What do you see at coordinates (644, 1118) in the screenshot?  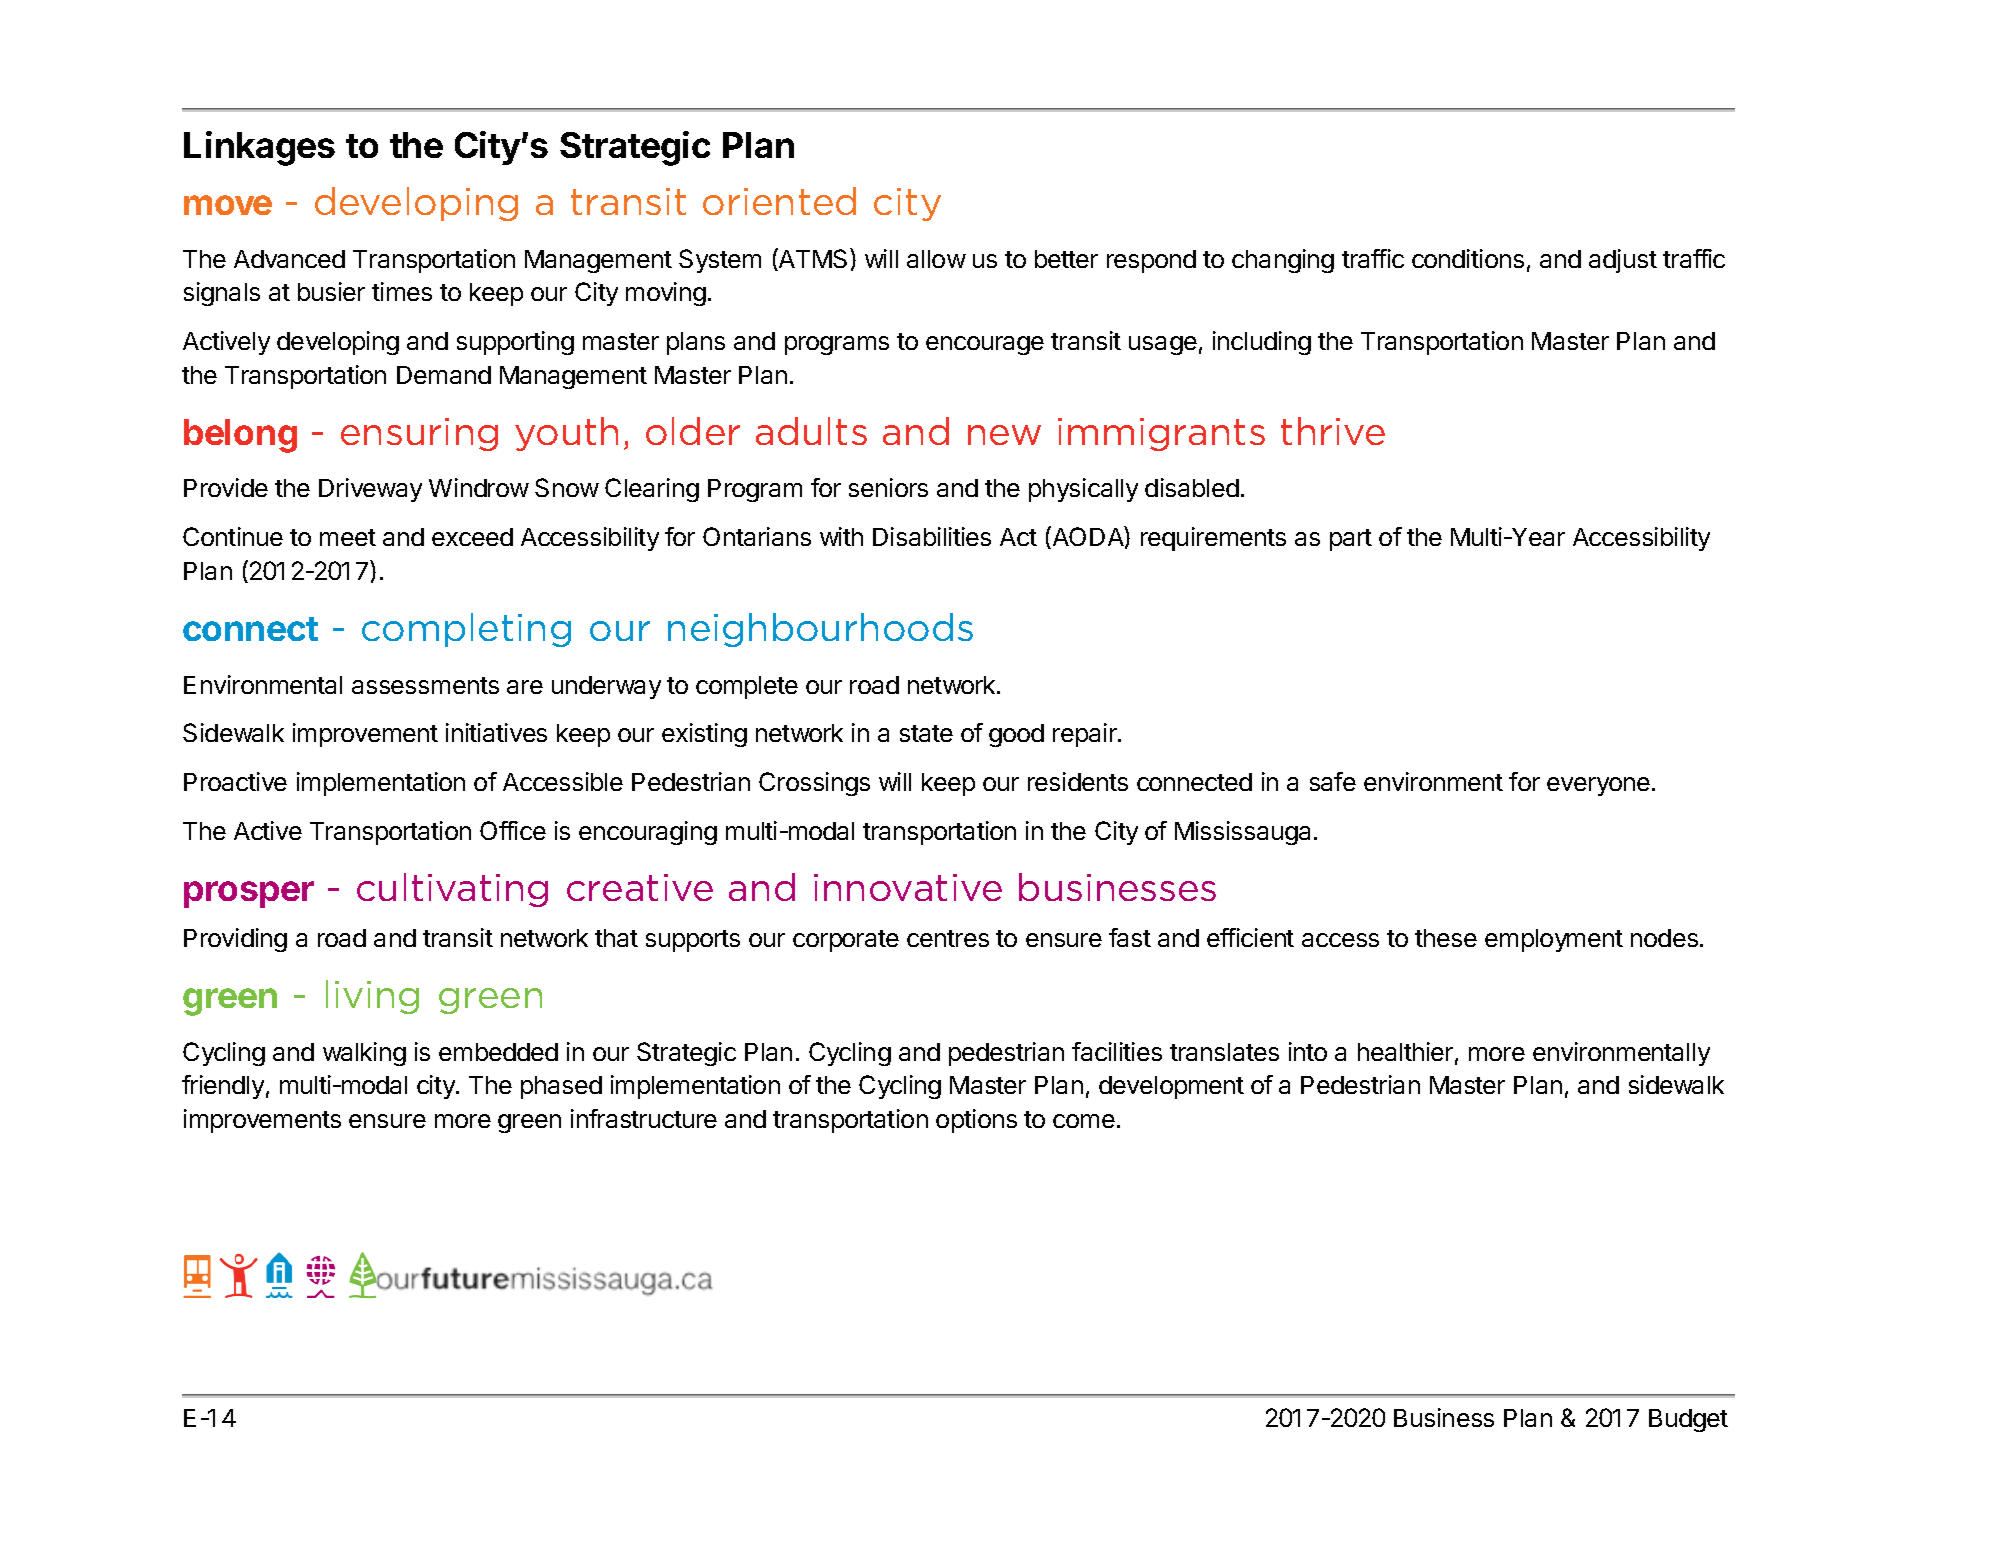 I see `infrastructure` at bounding box center [644, 1118].
